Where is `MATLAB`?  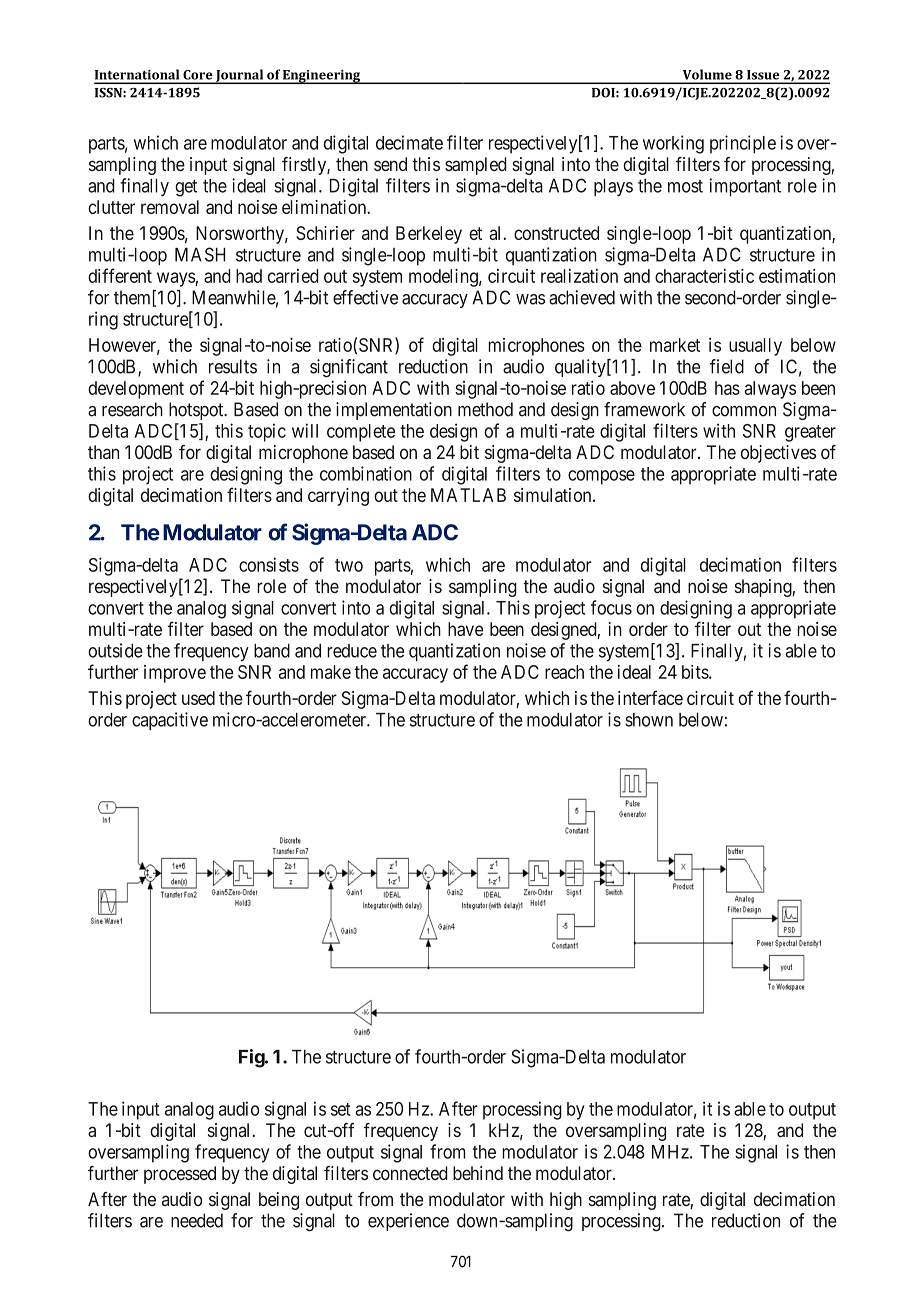 MATLAB is located at coordinates (468, 495).
